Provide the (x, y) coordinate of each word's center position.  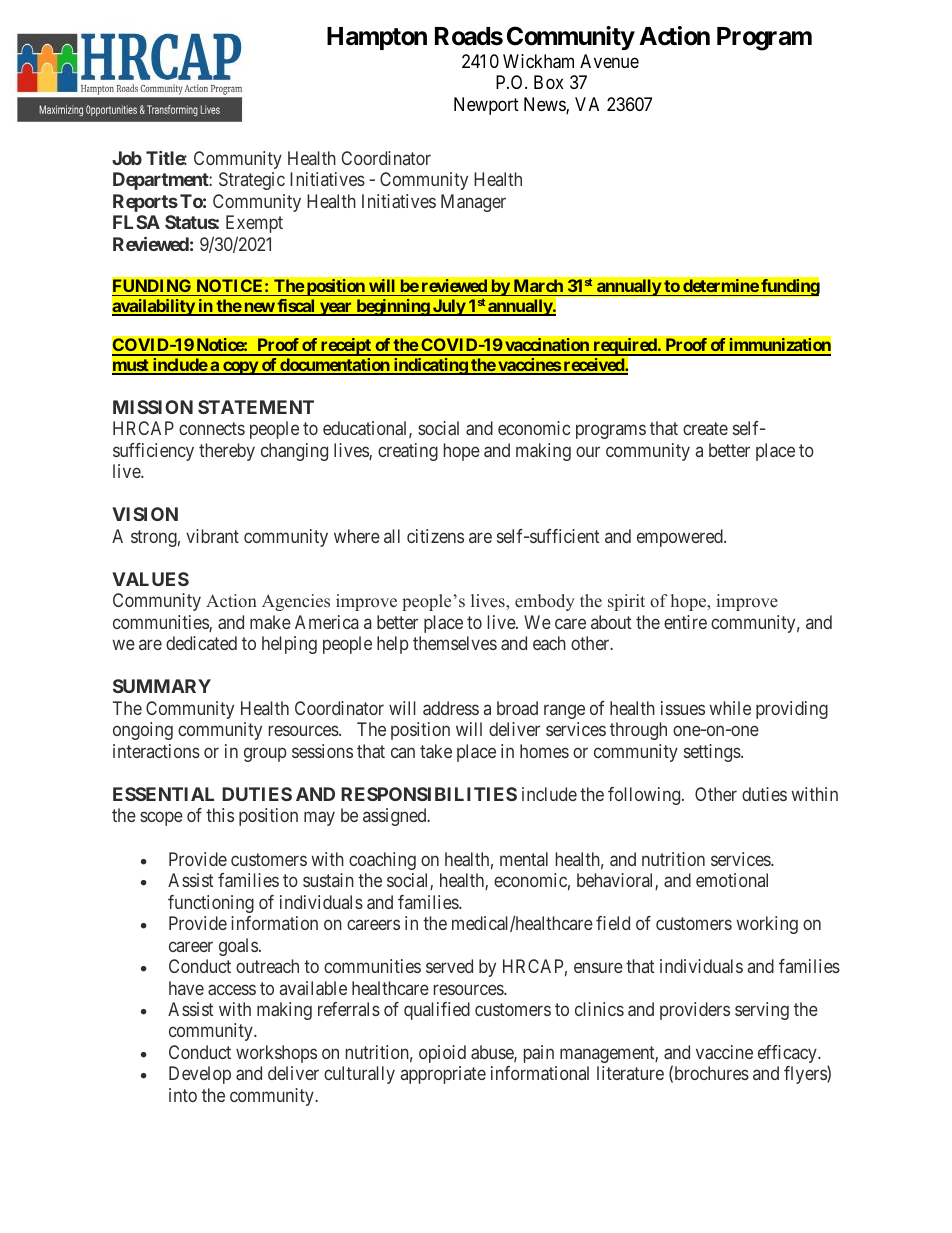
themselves (455, 643)
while (730, 708)
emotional (732, 880)
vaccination (547, 346)
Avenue (609, 61)
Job (127, 158)
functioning (211, 904)
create (705, 428)
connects (212, 428)
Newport (486, 106)
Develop (200, 1075)
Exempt (254, 224)
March (538, 285)
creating (408, 452)
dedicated (201, 643)
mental (524, 859)
